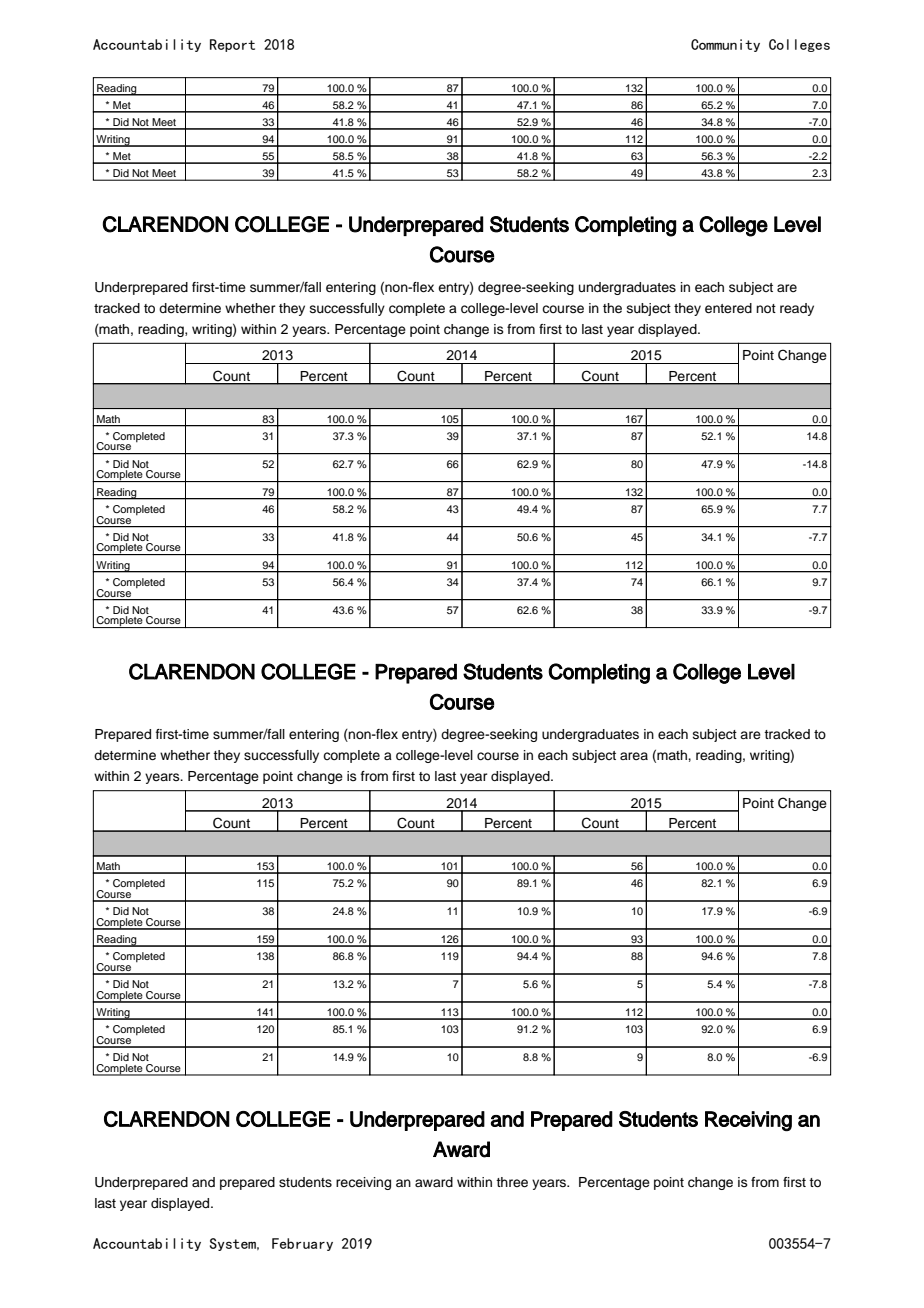 This screenshot has height=1308, width=924. Describe the element at coordinates (797, 309) in the screenshot. I see `ready` at that location.
